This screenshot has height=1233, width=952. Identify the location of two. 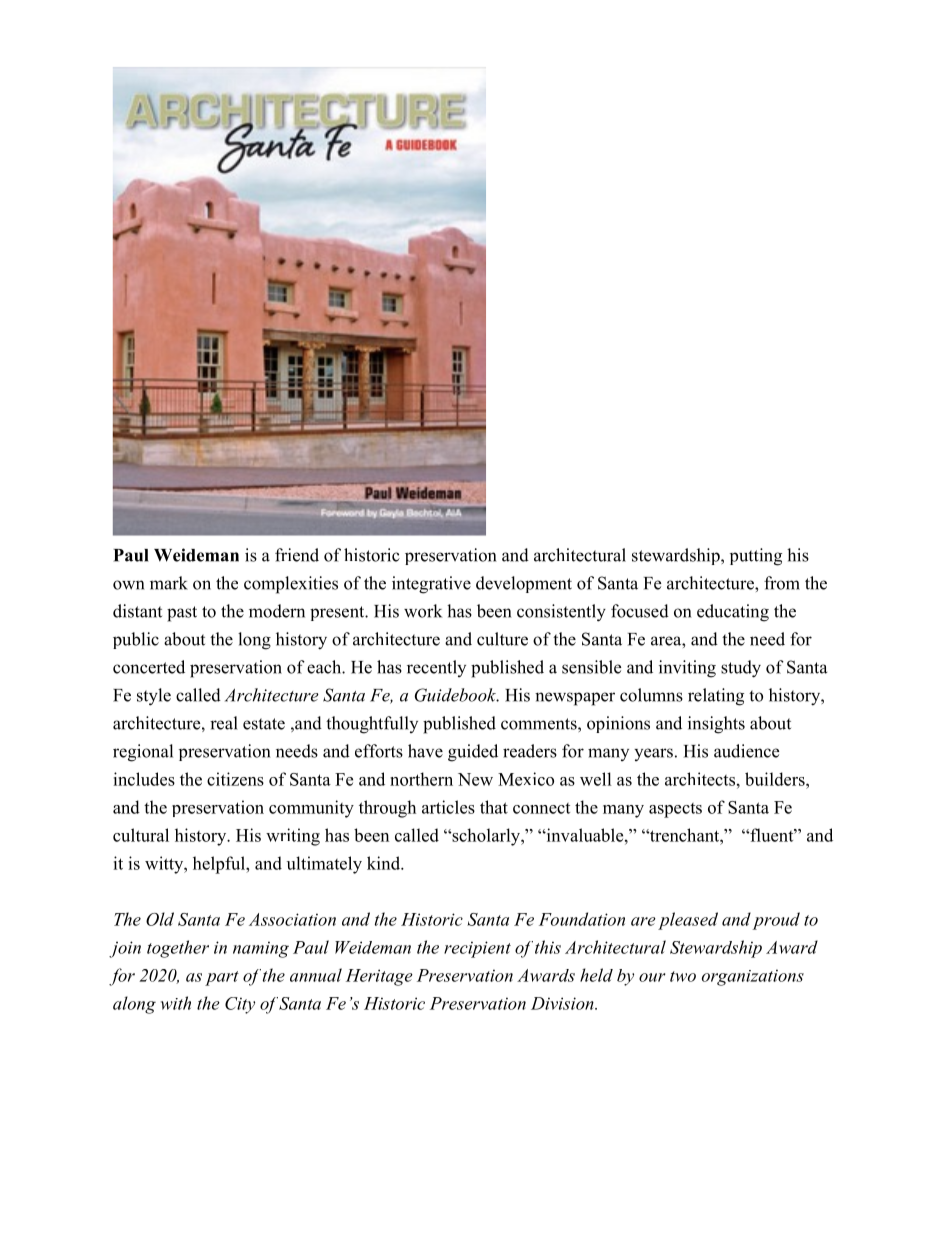
(683, 976).
